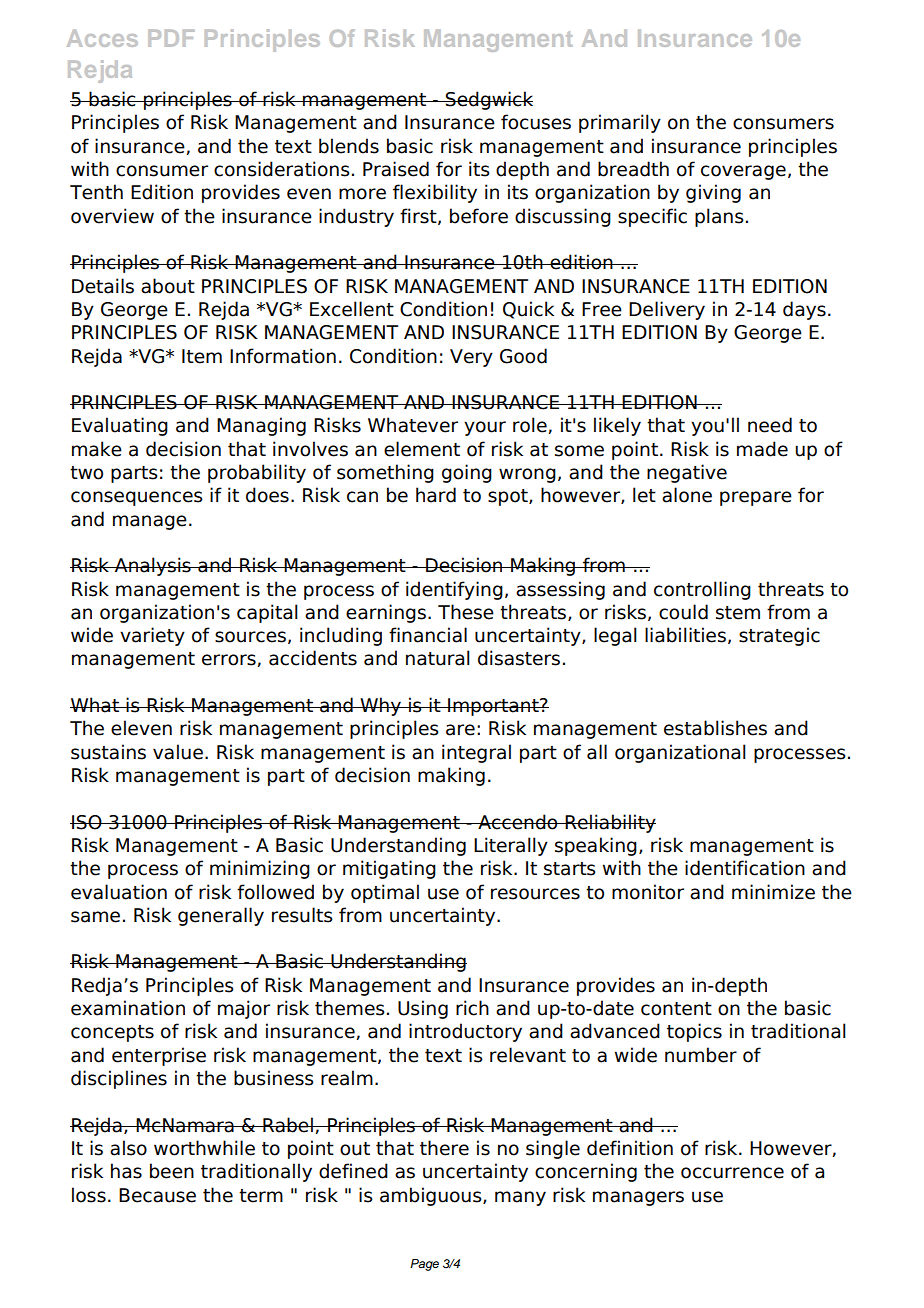 This image has width=924, height=1308. What do you see at coordinates (422, 449) in the image?
I see `element` at bounding box center [422, 449].
